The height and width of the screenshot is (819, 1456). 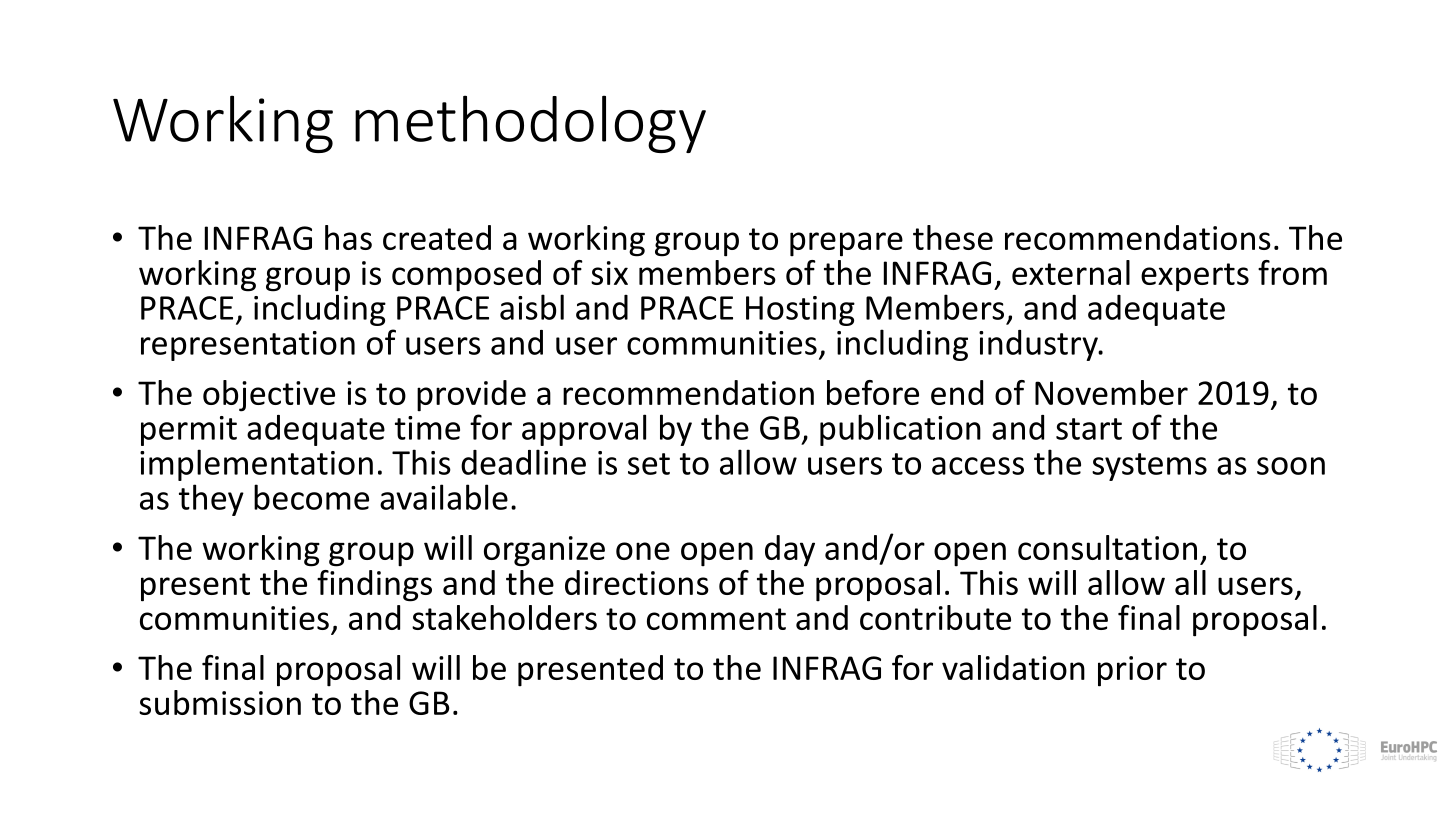 I want to click on prepare, so click(x=846, y=244).
